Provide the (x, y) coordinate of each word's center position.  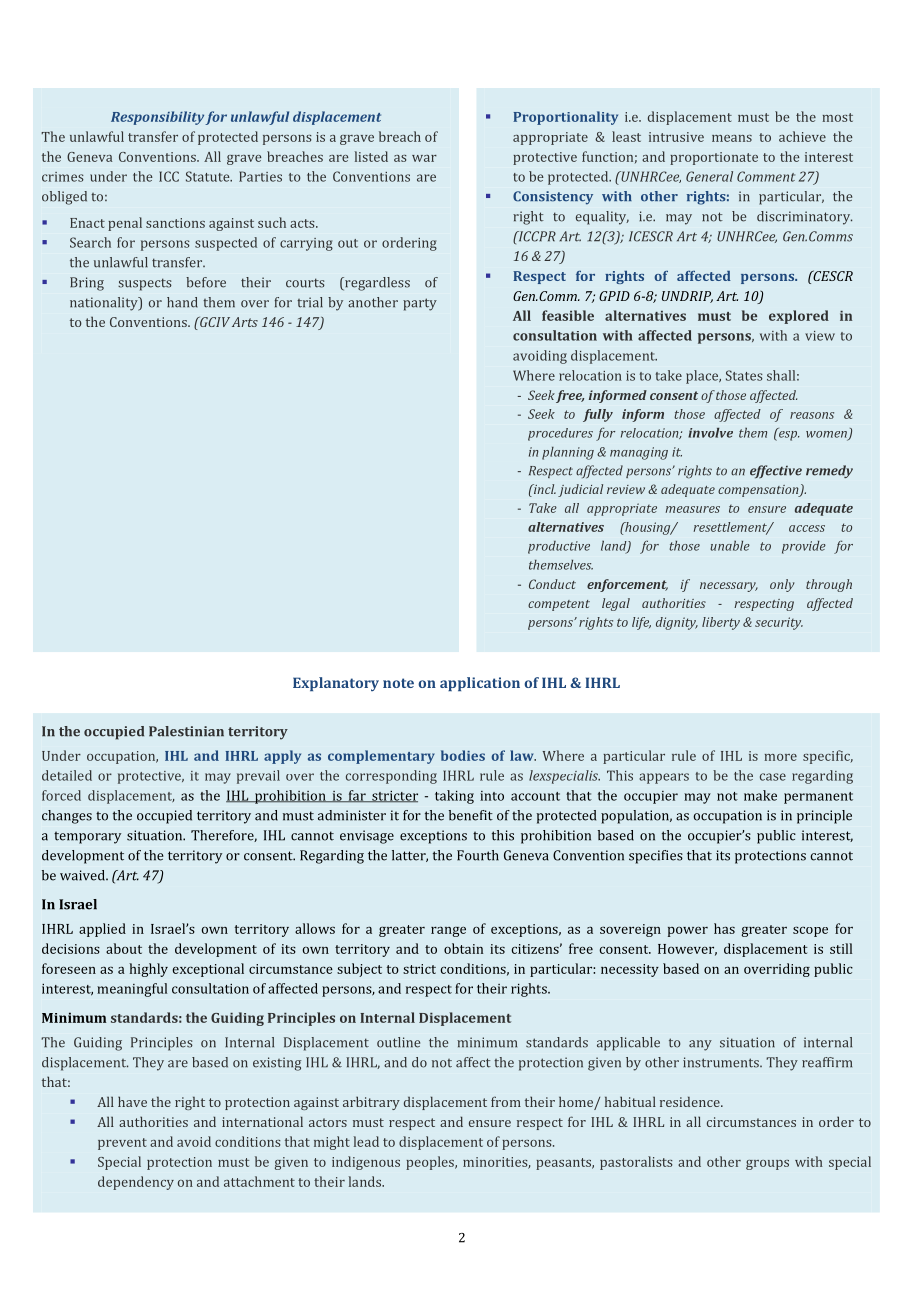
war (424, 158)
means (732, 138)
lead (366, 1141)
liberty (721, 623)
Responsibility (157, 118)
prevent (122, 1144)
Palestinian (186, 731)
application (480, 684)
